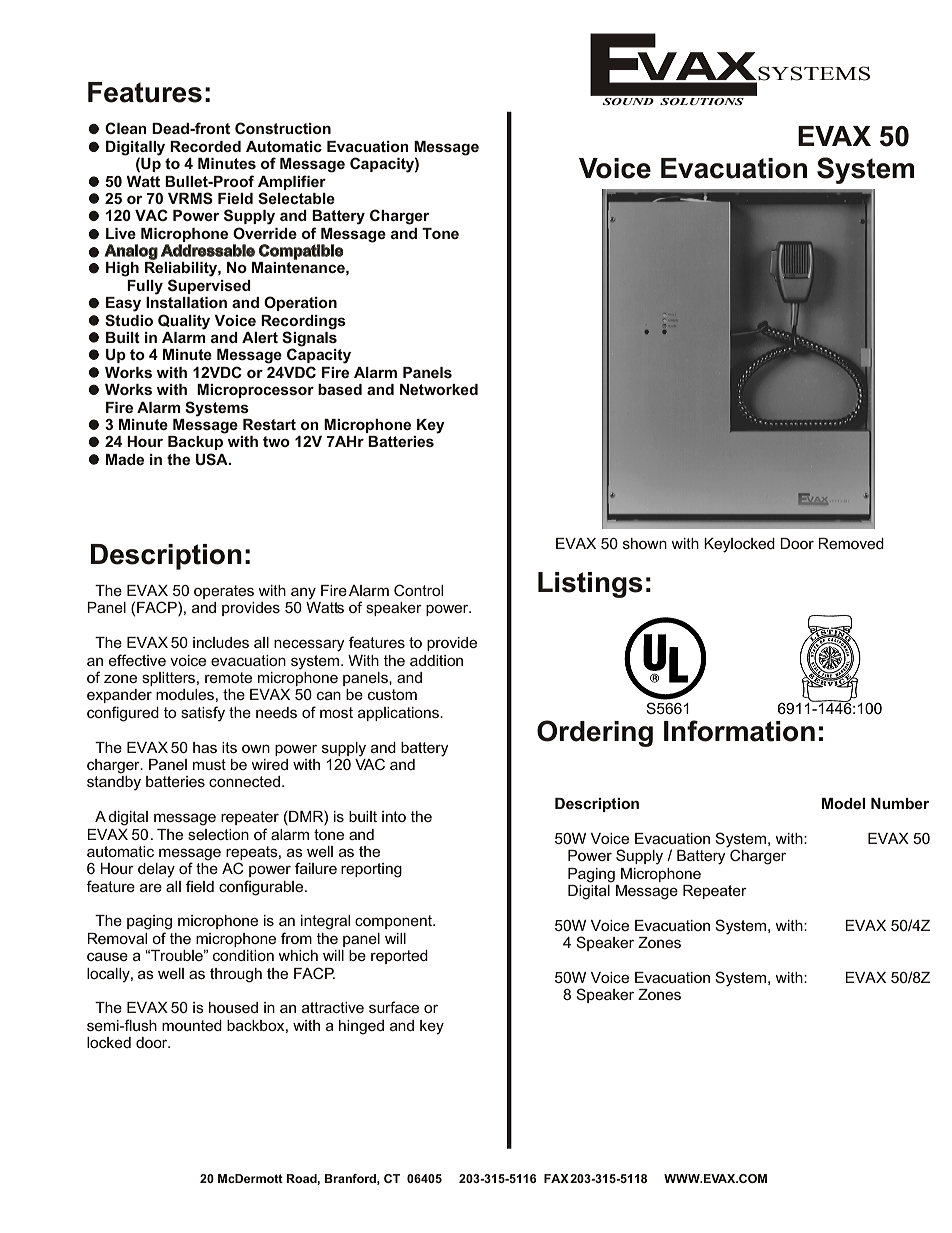 Image resolution: width=952 pixels, height=1233 pixels. Describe the element at coordinates (739, 731) in the screenshot. I see `Information` at that location.
